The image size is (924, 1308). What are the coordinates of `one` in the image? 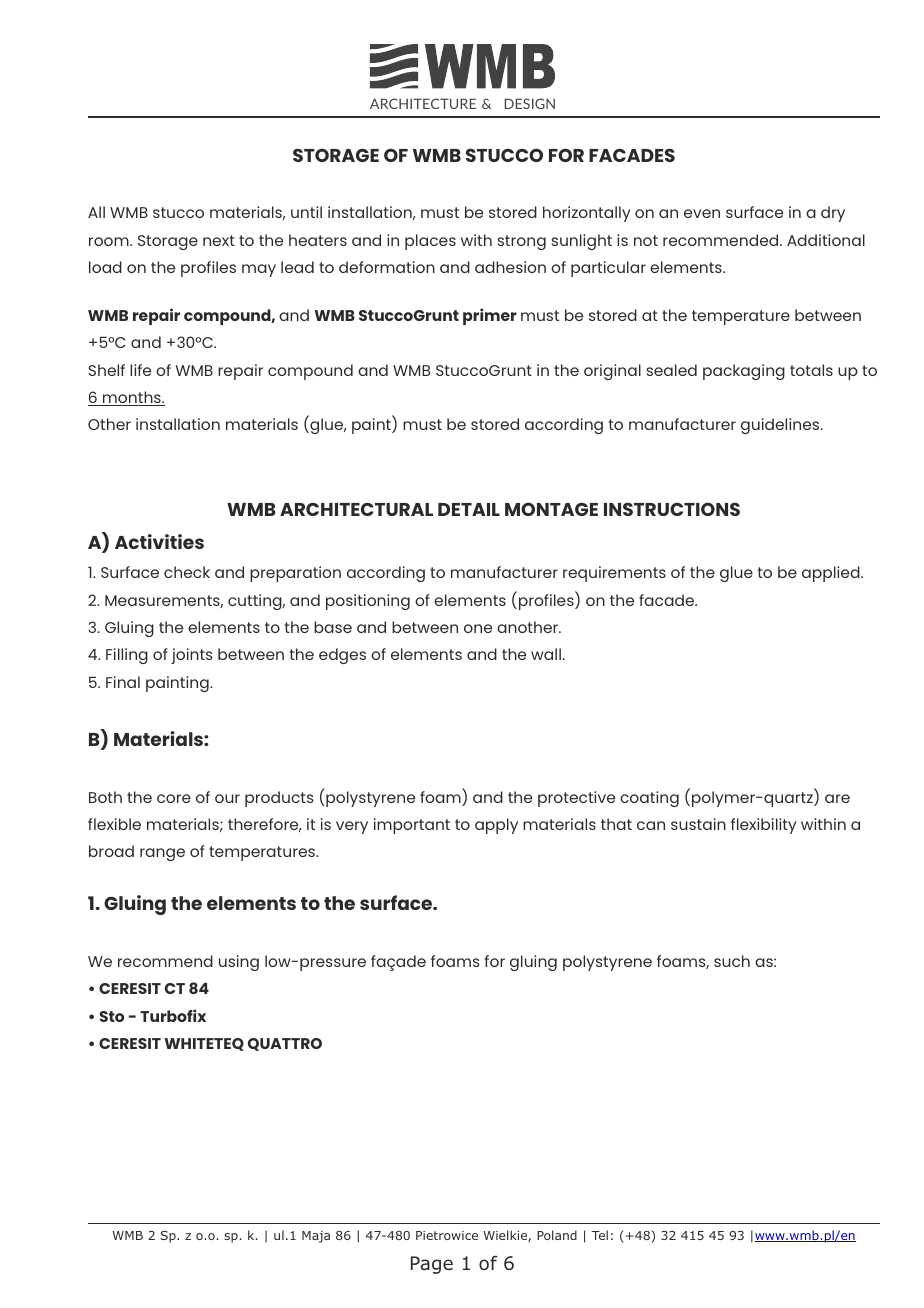 It's located at (478, 628).
